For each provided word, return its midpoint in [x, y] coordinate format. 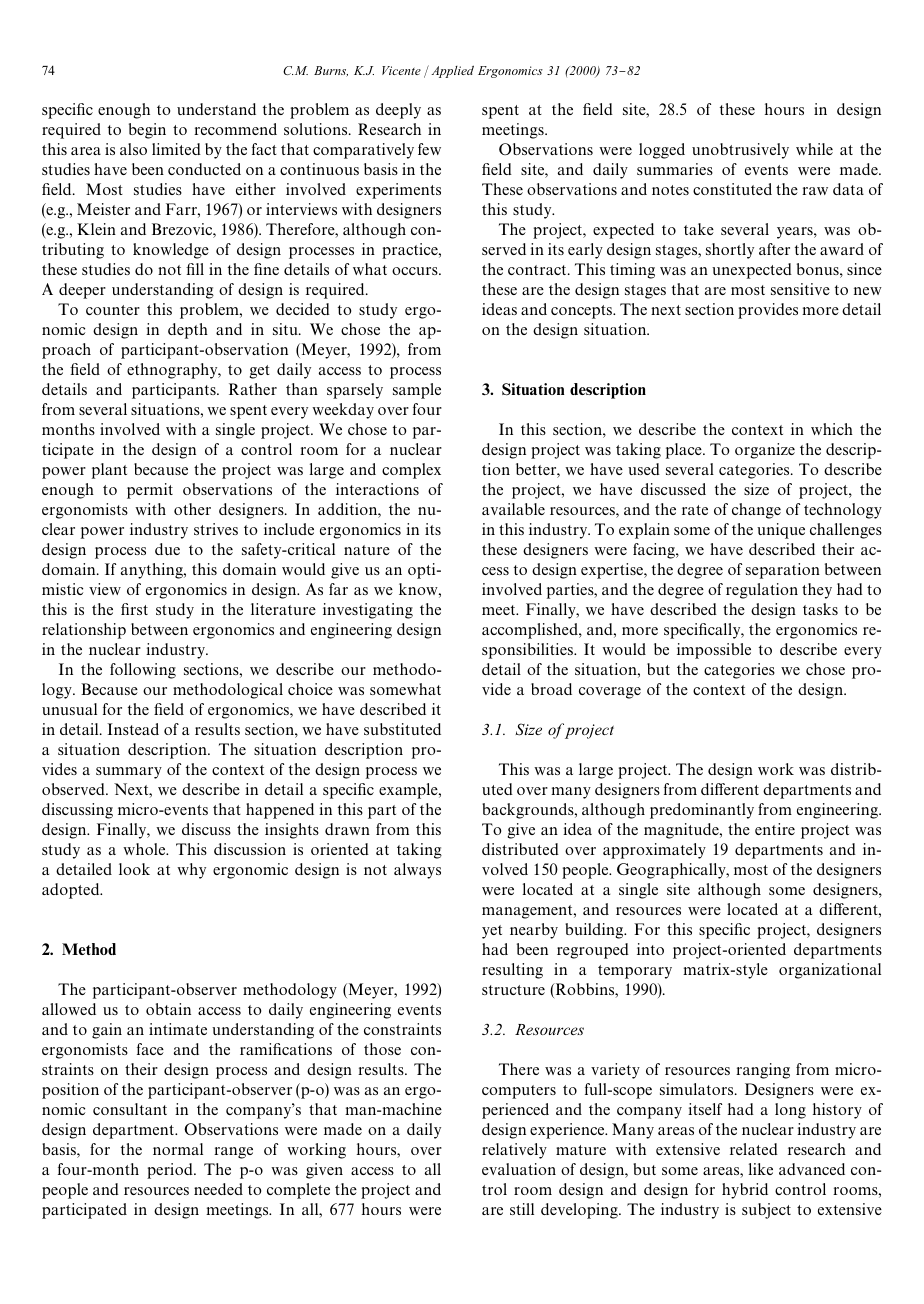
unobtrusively [740, 151]
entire [775, 829]
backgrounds [529, 811]
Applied [452, 71]
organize [765, 451]
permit [150, 491]
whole [145, 849]
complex [411, 471]
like [760, 1169]
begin [147, 131]
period [171, 1171]
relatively [514, 1151]
